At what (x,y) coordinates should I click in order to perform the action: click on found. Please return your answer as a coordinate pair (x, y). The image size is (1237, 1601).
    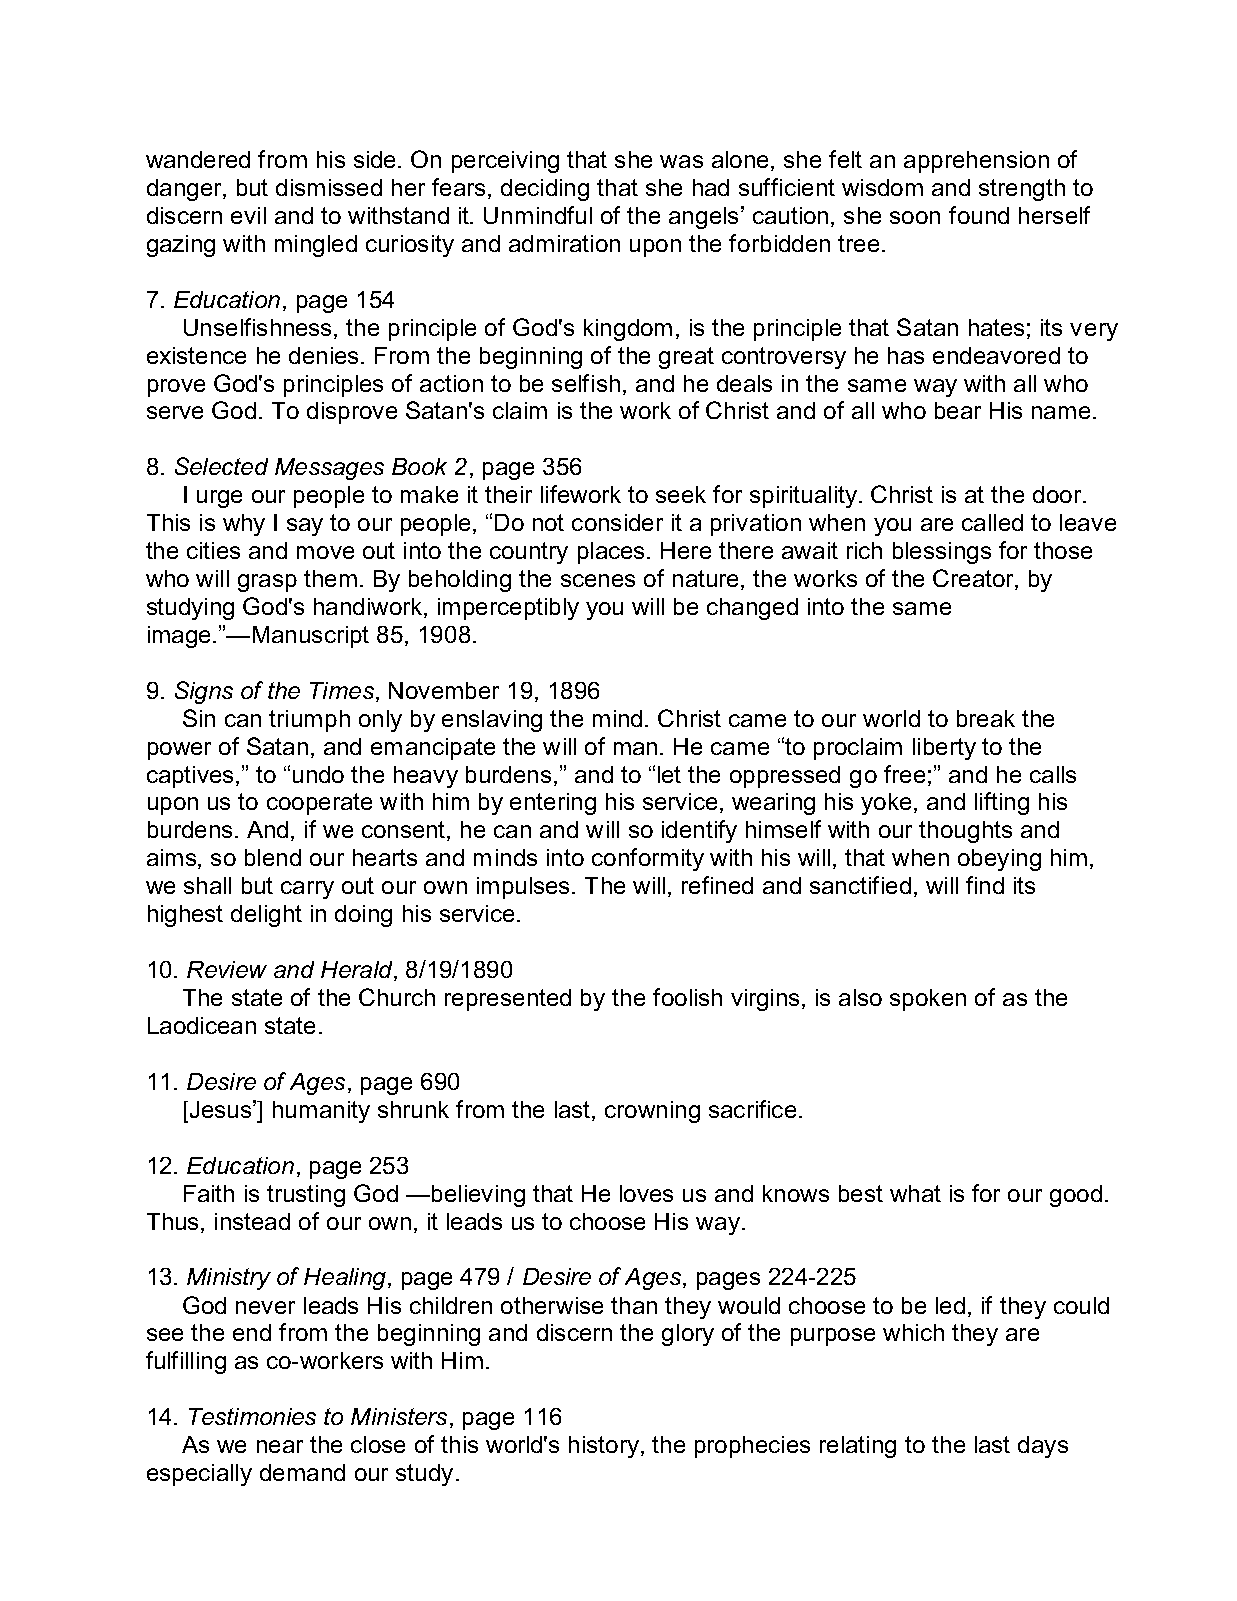
    Looking at the image, I should click on (979, 215).
